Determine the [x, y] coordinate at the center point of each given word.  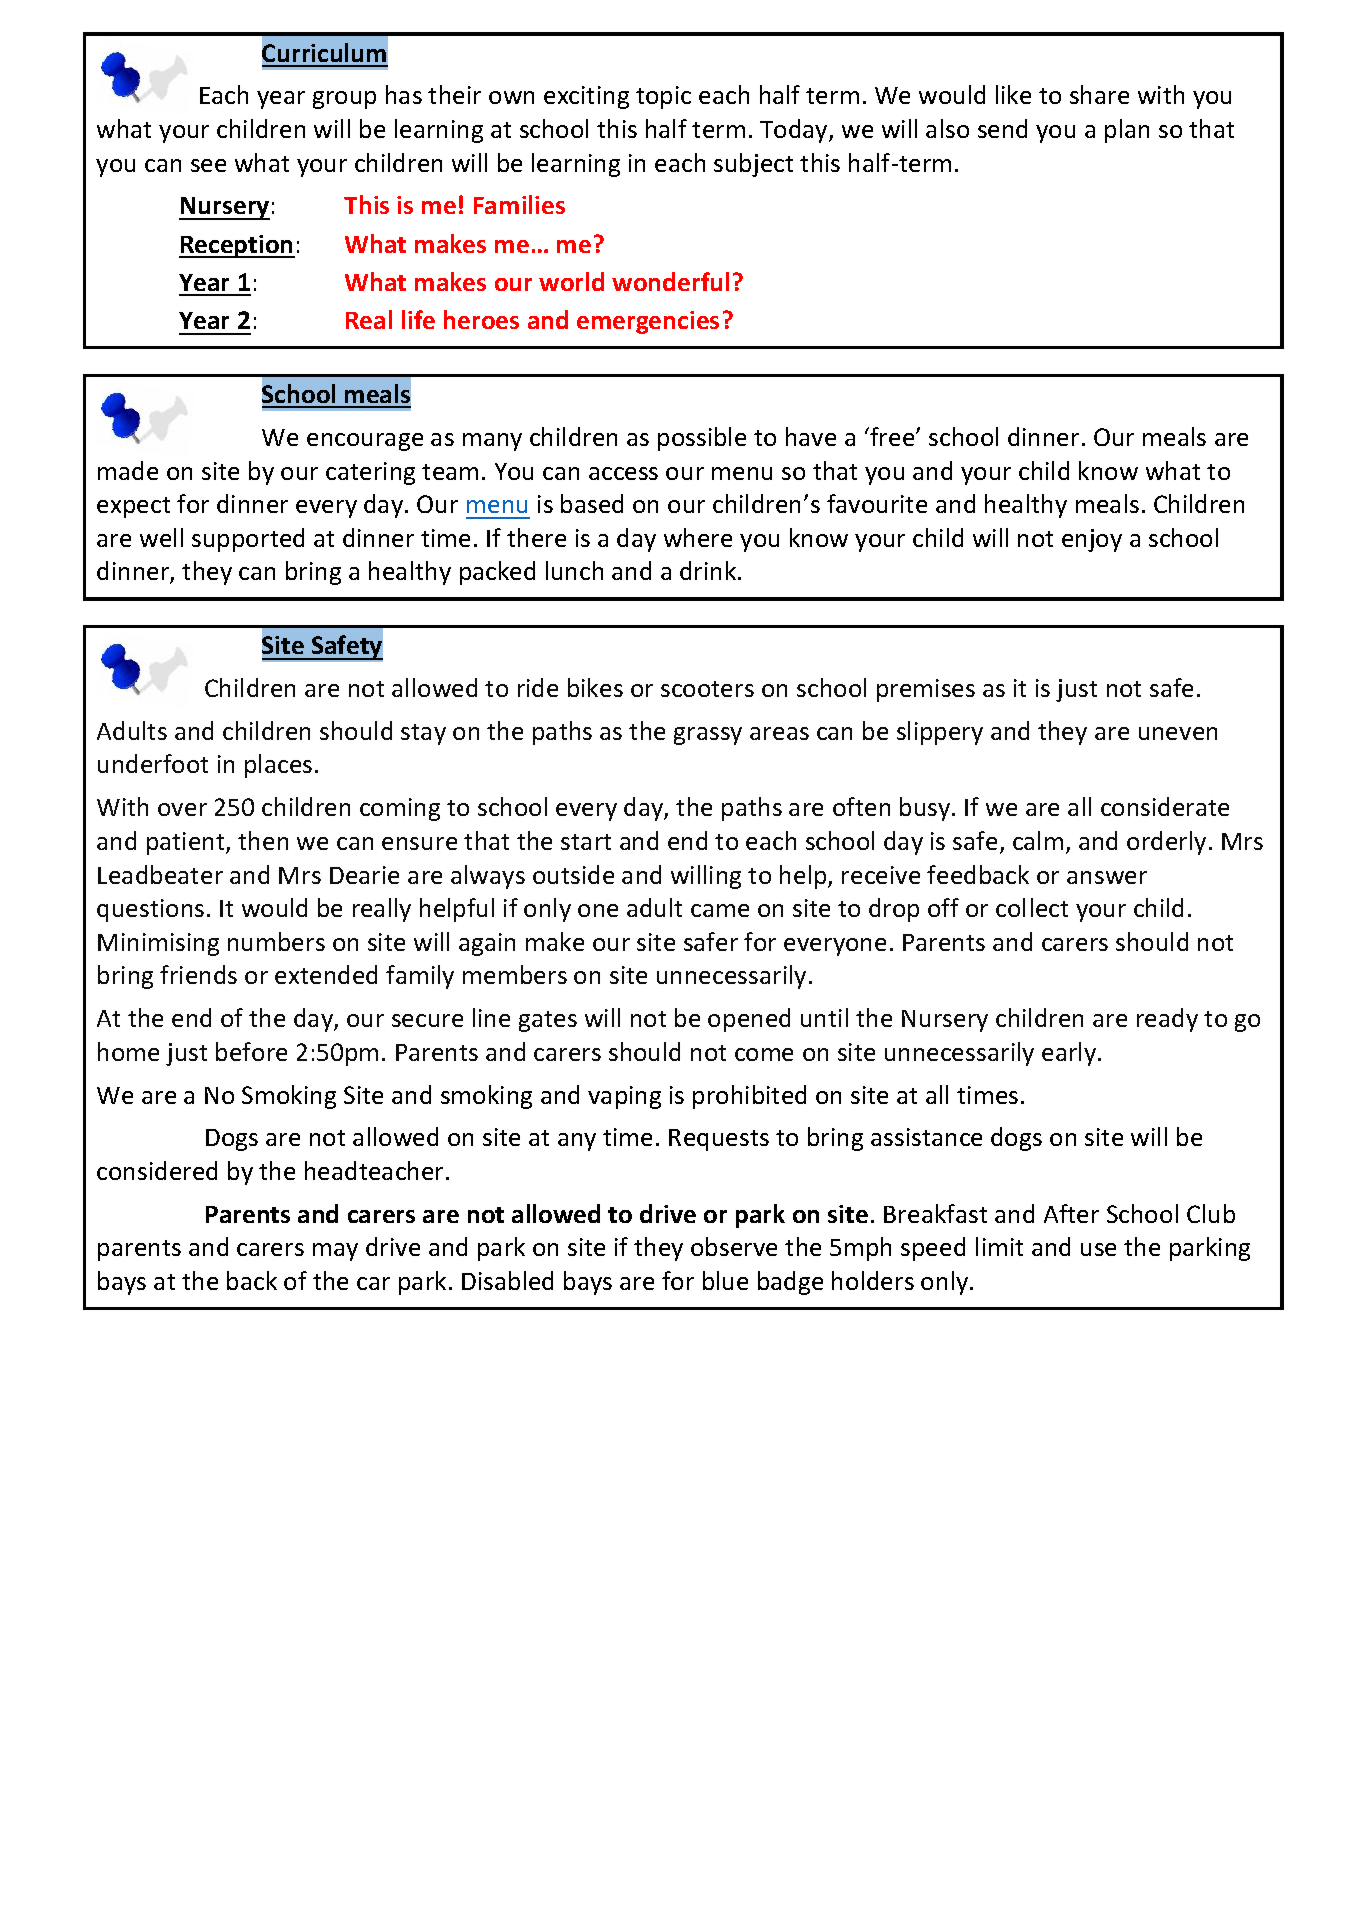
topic [663, 97]
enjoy [1092, 540]
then [263, 840]
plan [1127, 131]
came [720, 910]
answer [1107, 877]
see [208, 165]
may [335, 1252]
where [698, 537]
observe [734, 1246]
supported [248, 540]
